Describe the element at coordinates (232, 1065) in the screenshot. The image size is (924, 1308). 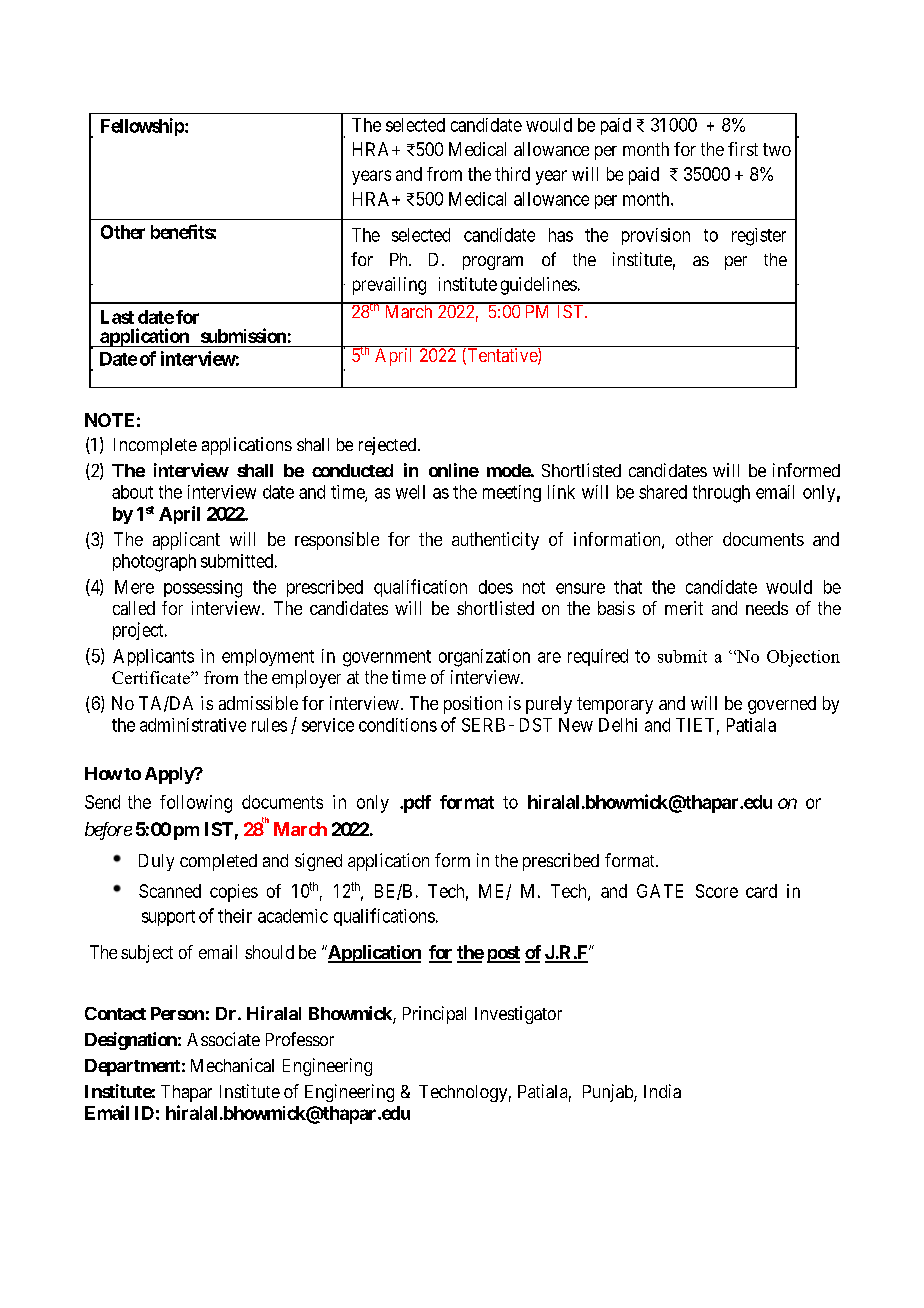
I see `Mechanical` at that location.
